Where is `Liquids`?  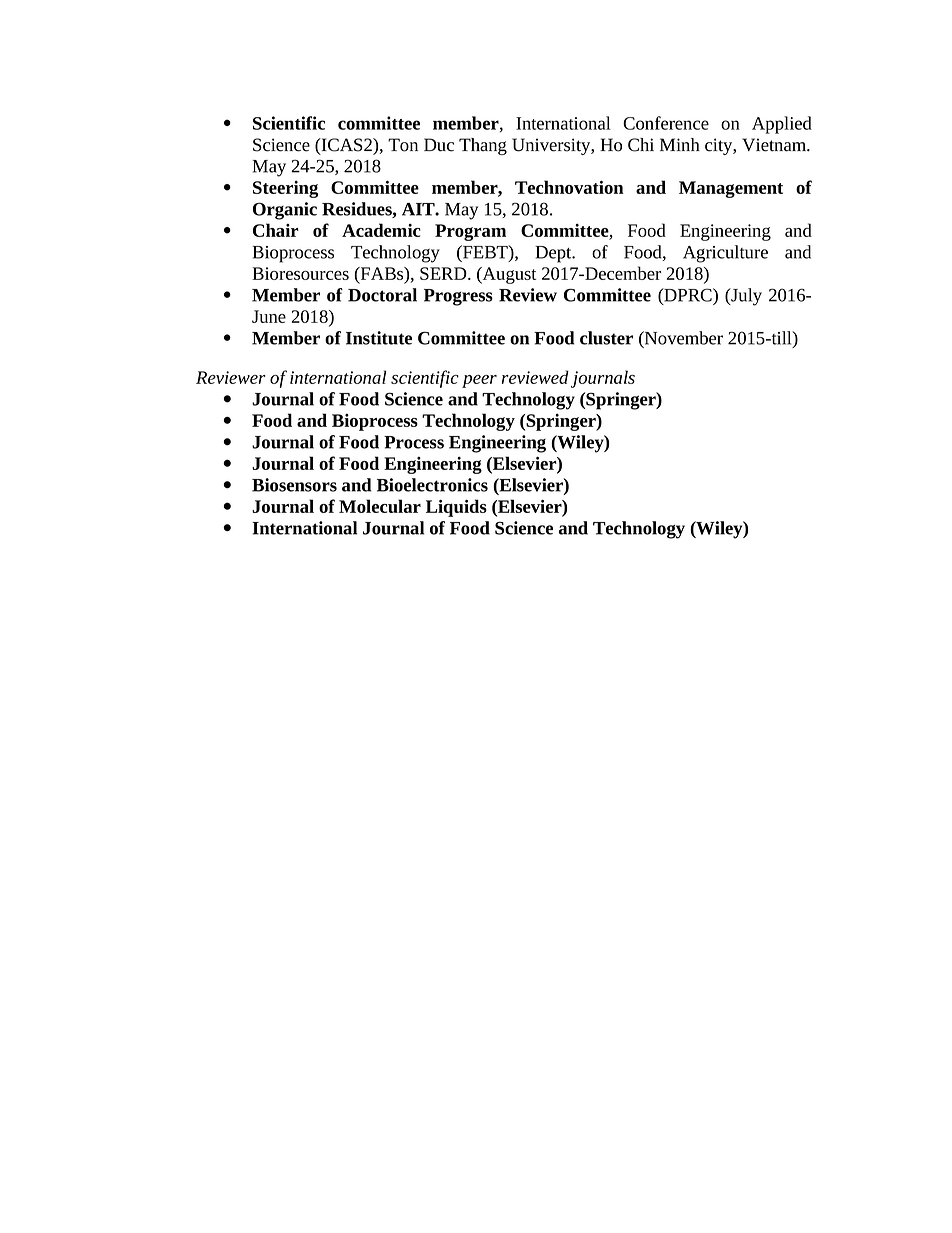 Liquids is located at coordinates (456, 508).
